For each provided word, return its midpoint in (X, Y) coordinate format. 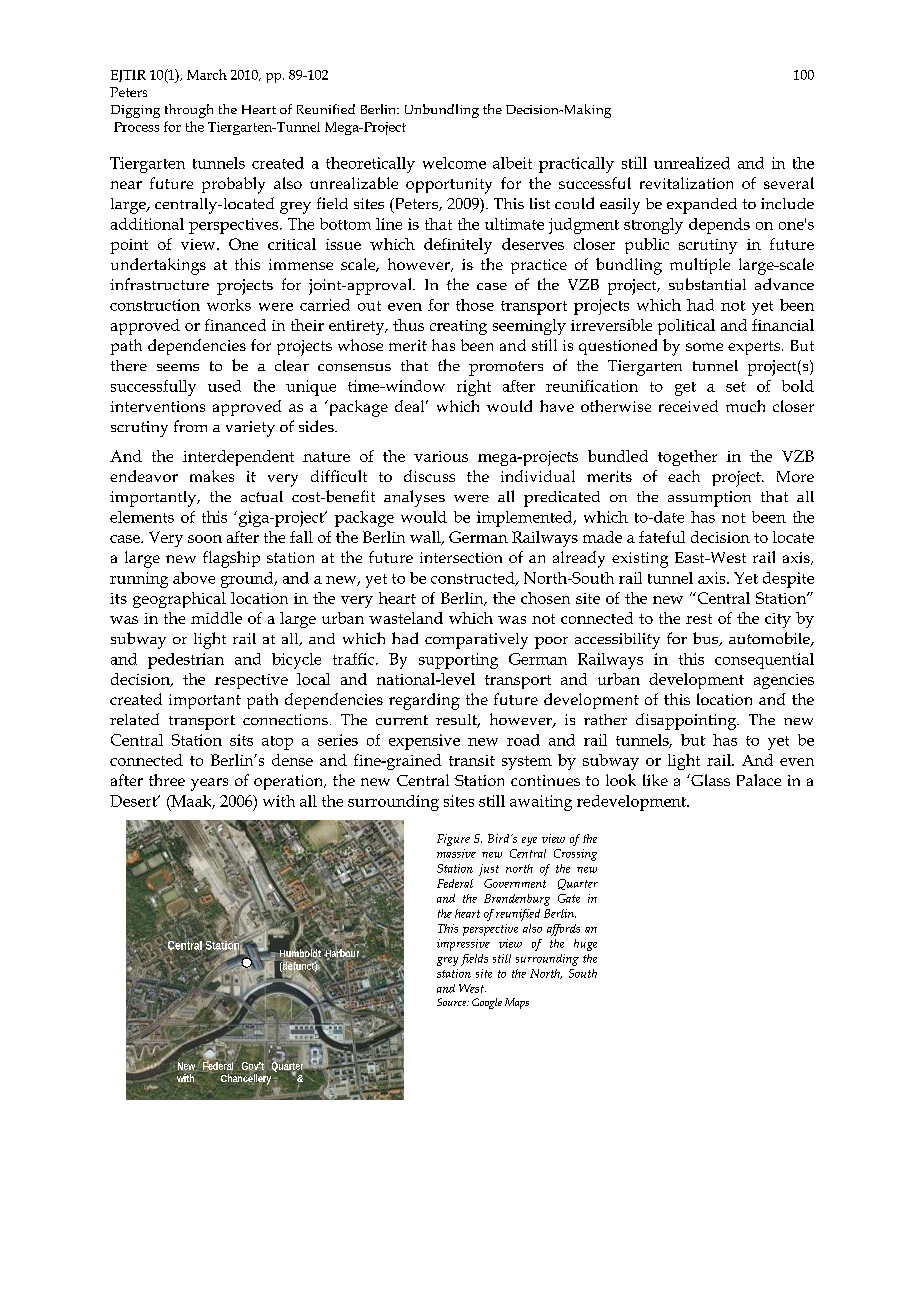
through (189, 111)
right (474, 388)
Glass (709, 780)
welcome (454, 163)
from (190, 426)
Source (453, 1002)
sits (241, 740)
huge (585, 945)
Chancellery (246, 1080)
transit (472, 760)
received (688, 406)
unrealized (692, 163)
